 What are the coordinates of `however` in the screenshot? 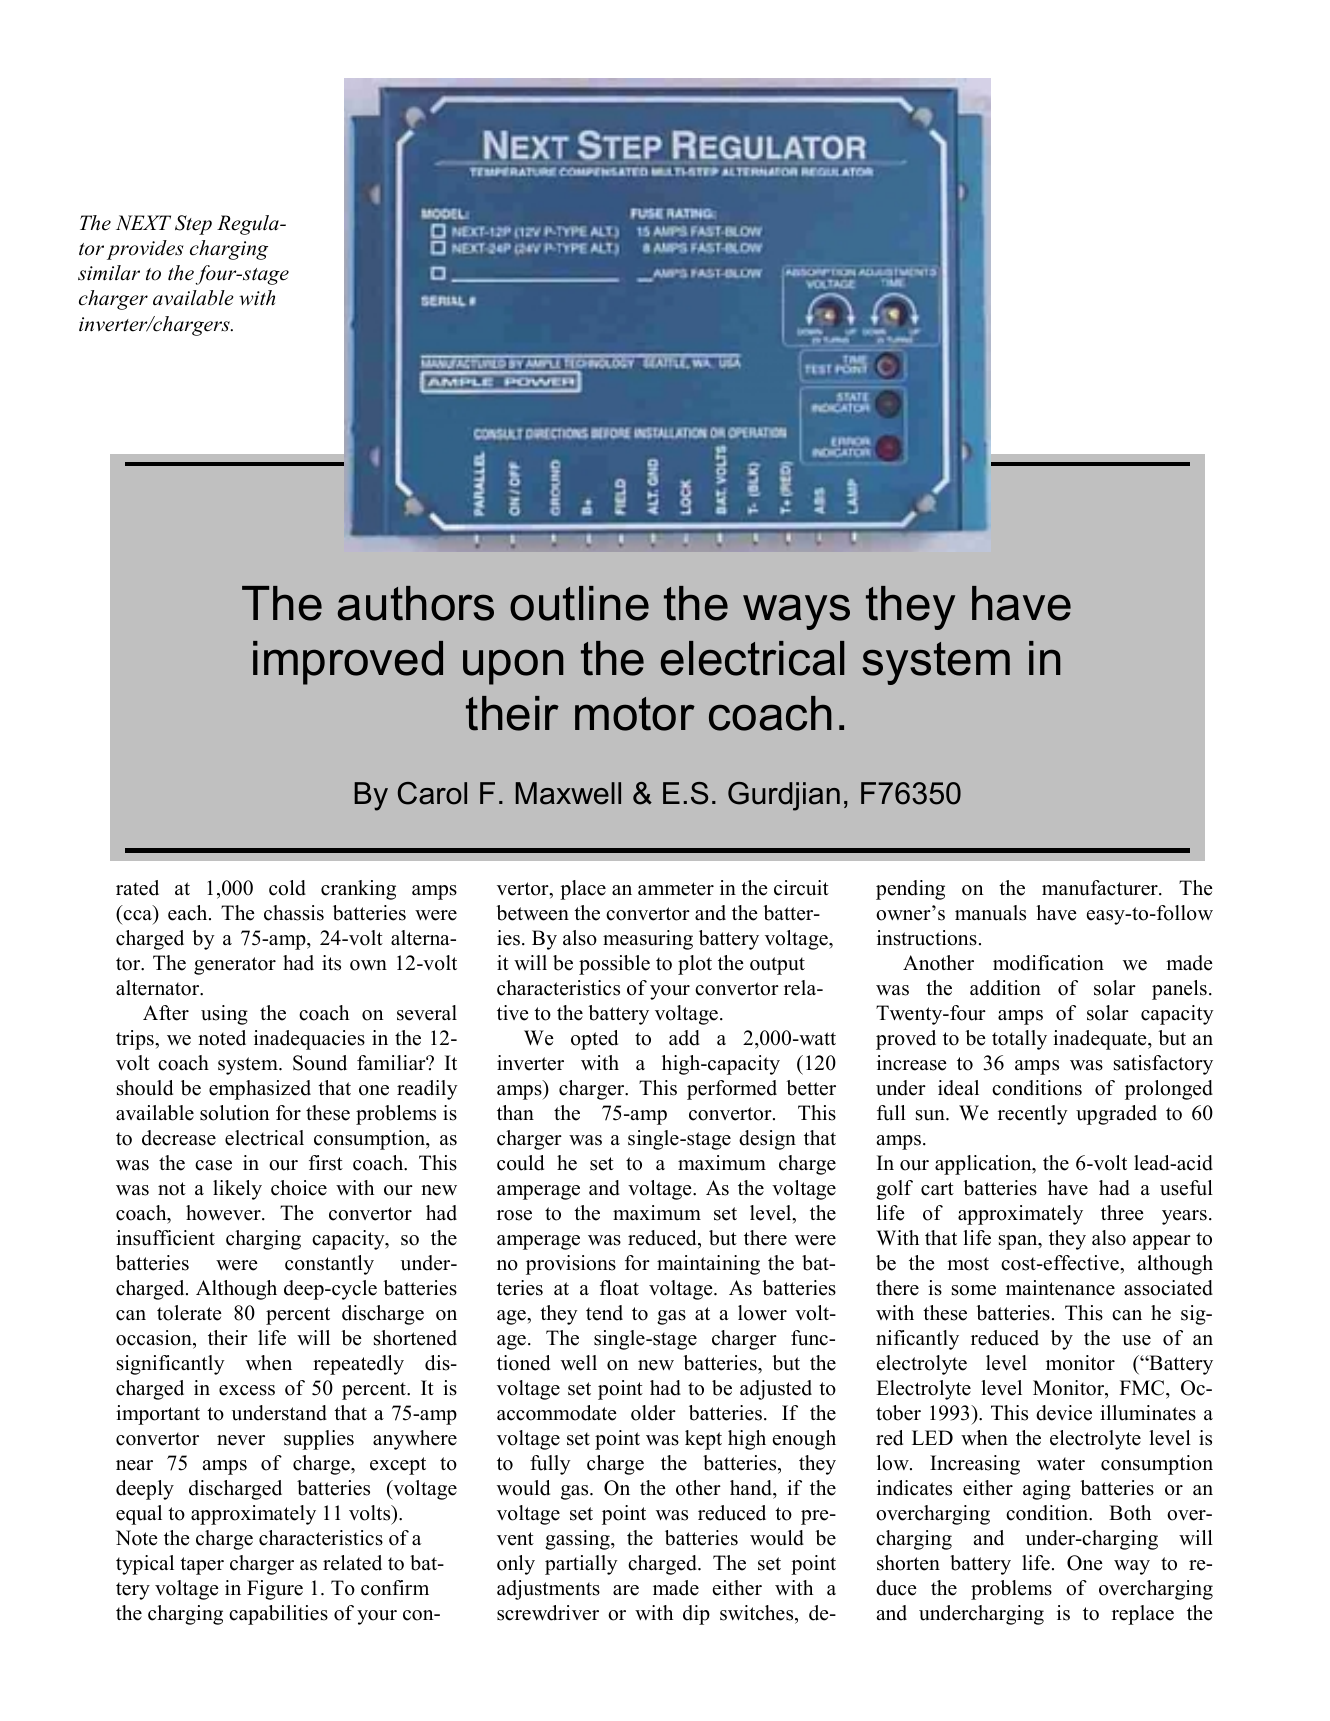 It's located at (224, 1213).
